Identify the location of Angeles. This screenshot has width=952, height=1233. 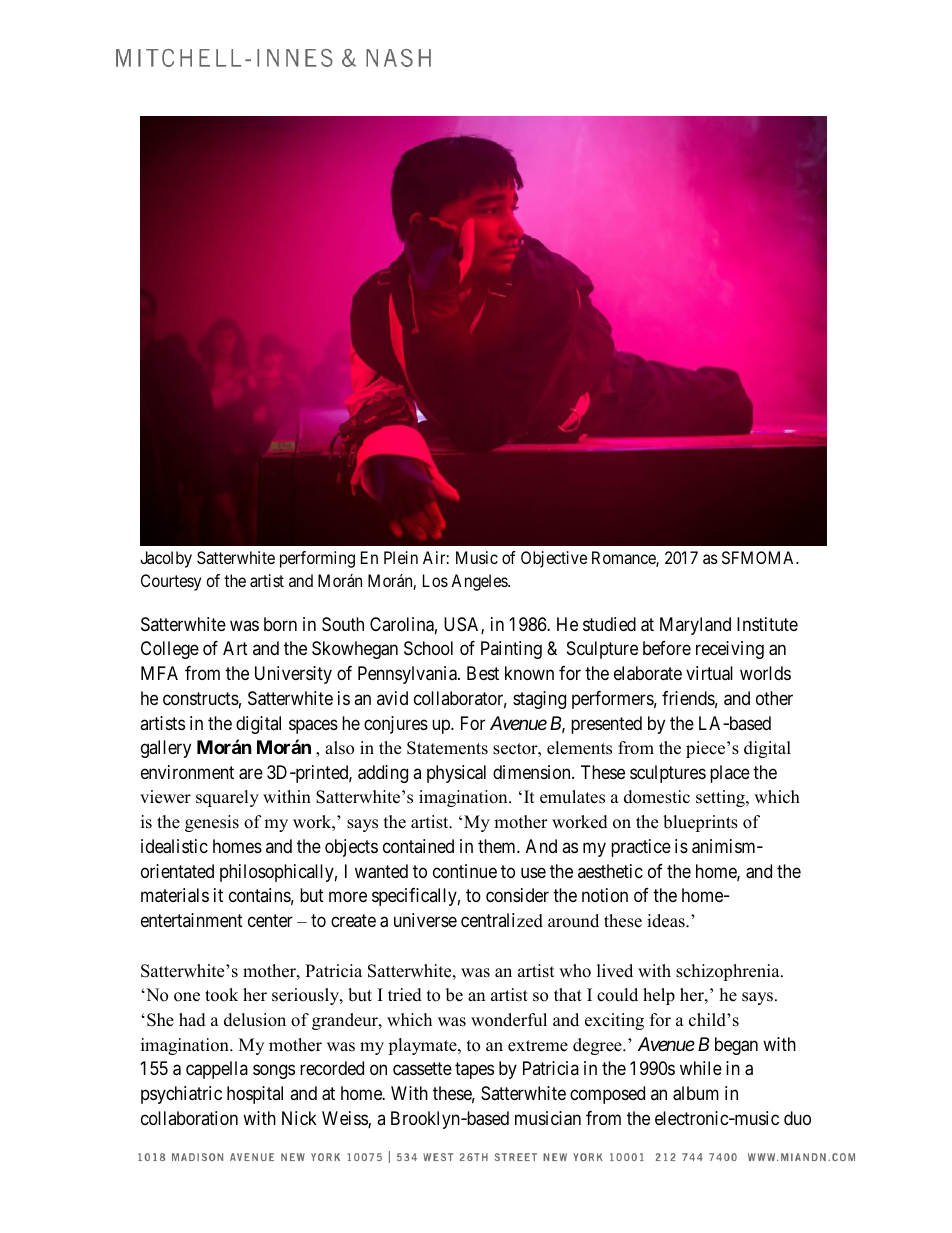
(480, 582).
